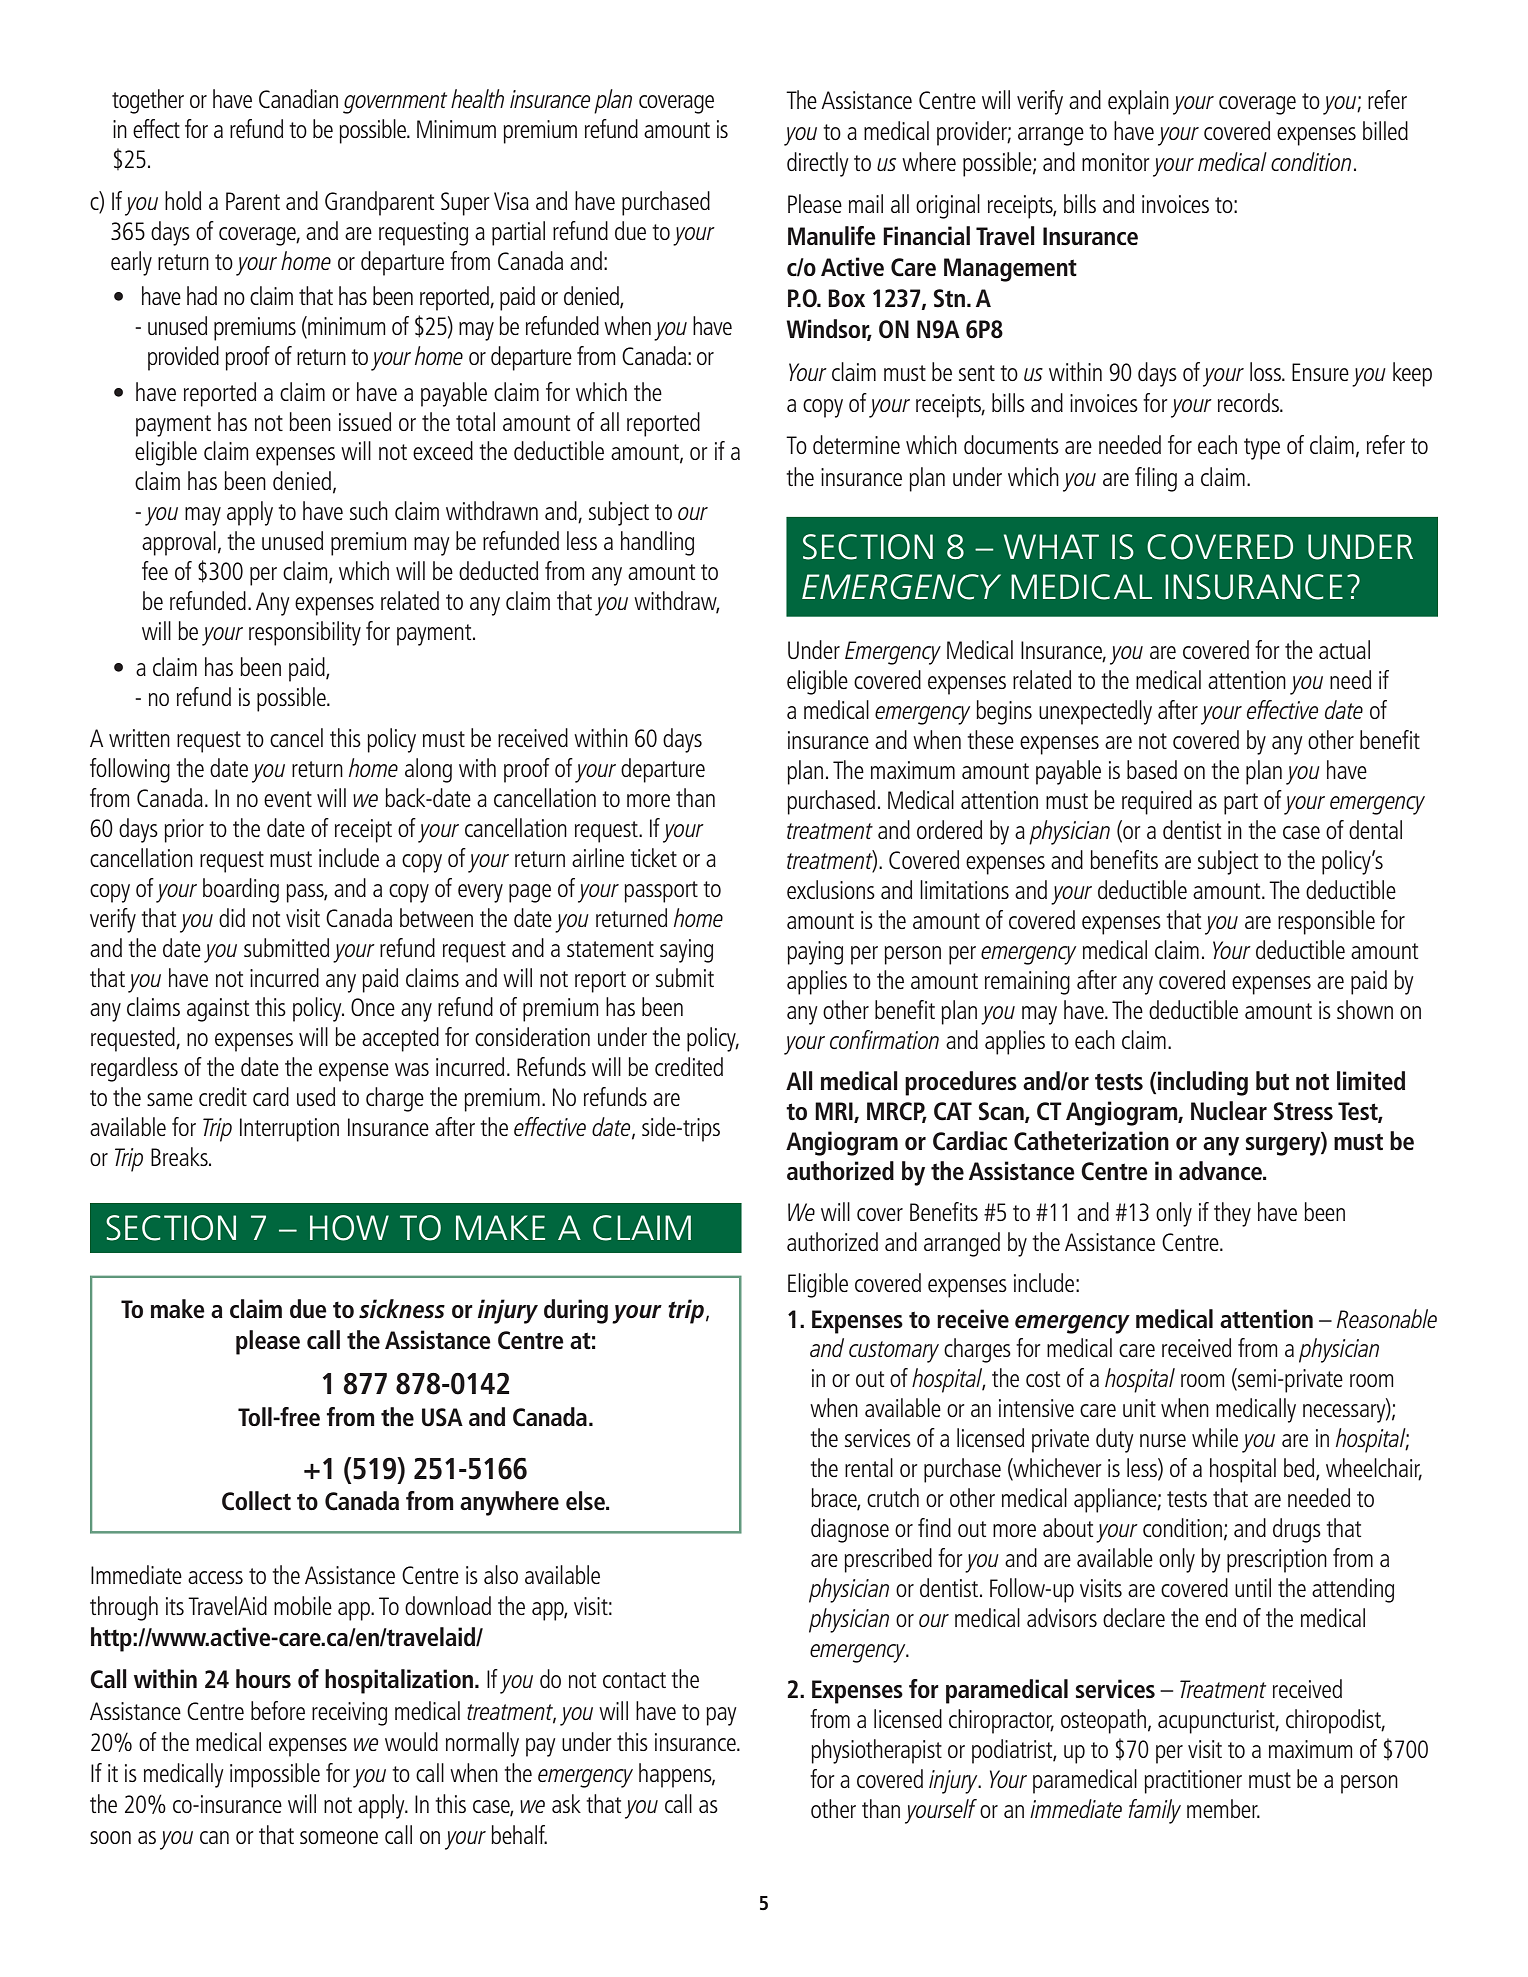 This document has height=1977, width=1528. What do you see at coordinates (566, 1803) in the document?
I see `ask` at bounding box center [566, 1803].
